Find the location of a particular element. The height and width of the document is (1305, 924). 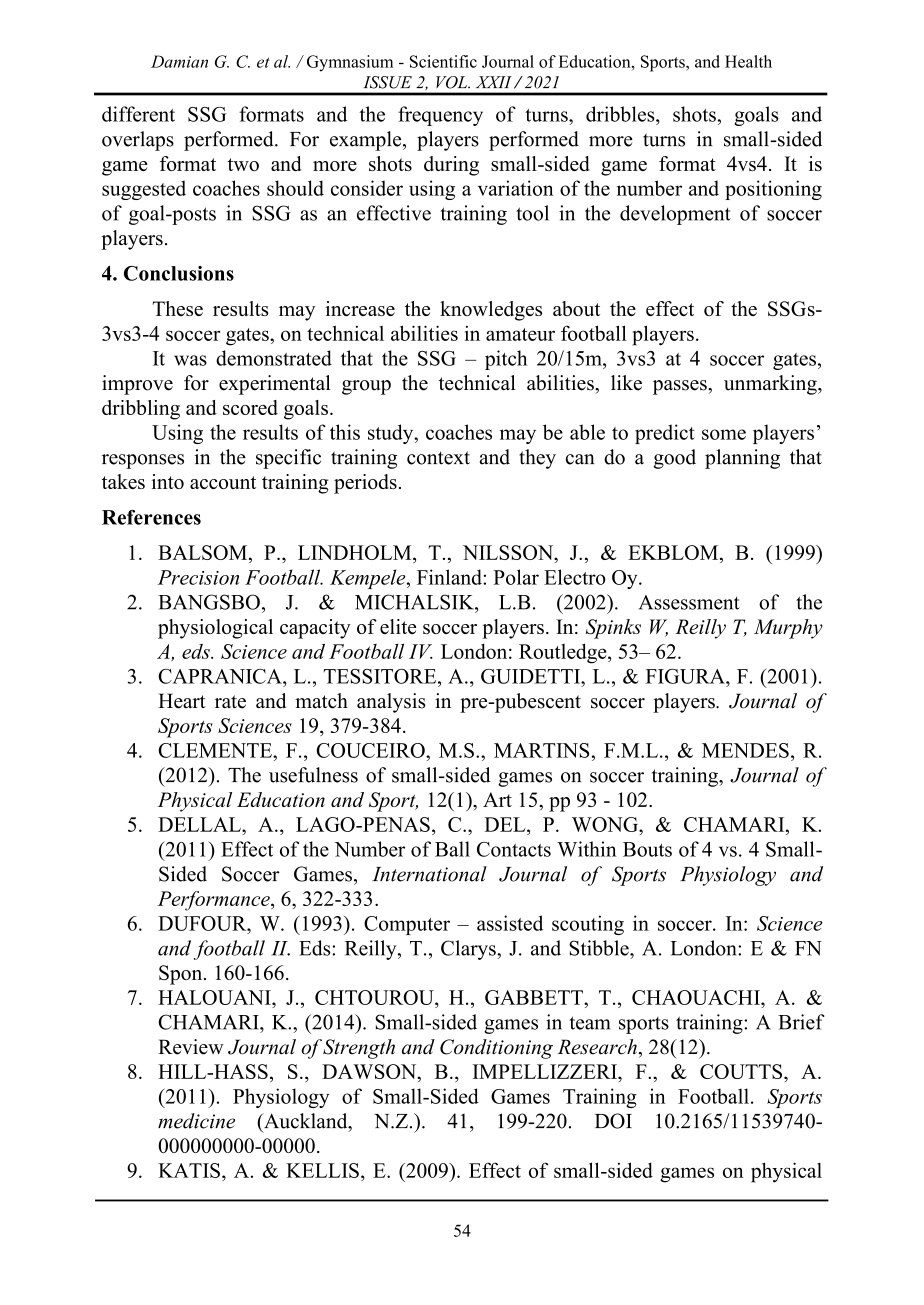

Health is located at coordinates (748, 61).
